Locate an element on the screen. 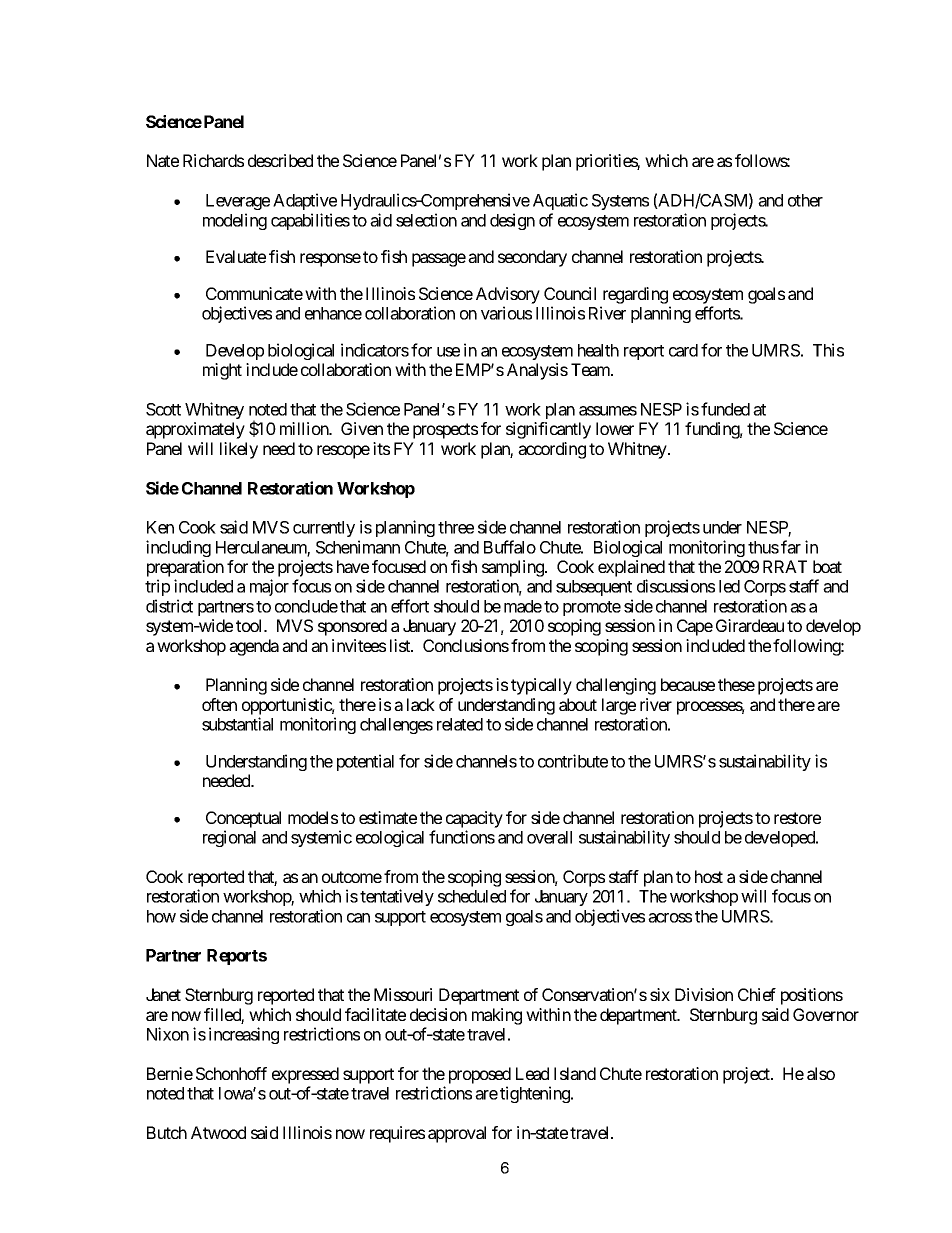  because is located at coordinates (688, 684).
